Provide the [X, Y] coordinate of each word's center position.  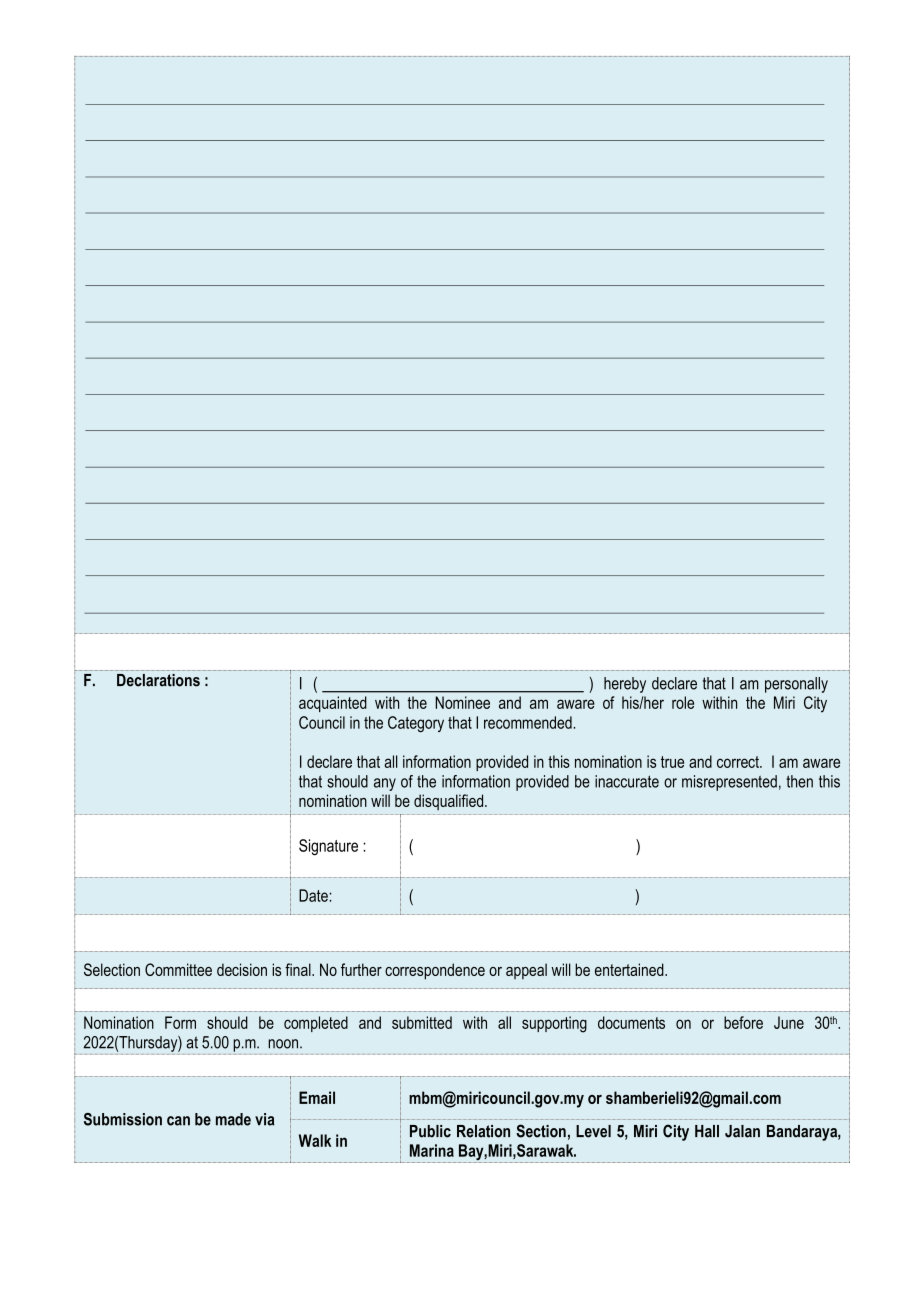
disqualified [450, 802]
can [178, 1121]
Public [430, 1131]
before [743, 1022]
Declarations [158, 680]
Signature [328, 847]
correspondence [435, 971]
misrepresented [729, 783]
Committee [178, 969]
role [683, 702]
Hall [707, 1131]
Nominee [462, 702]
